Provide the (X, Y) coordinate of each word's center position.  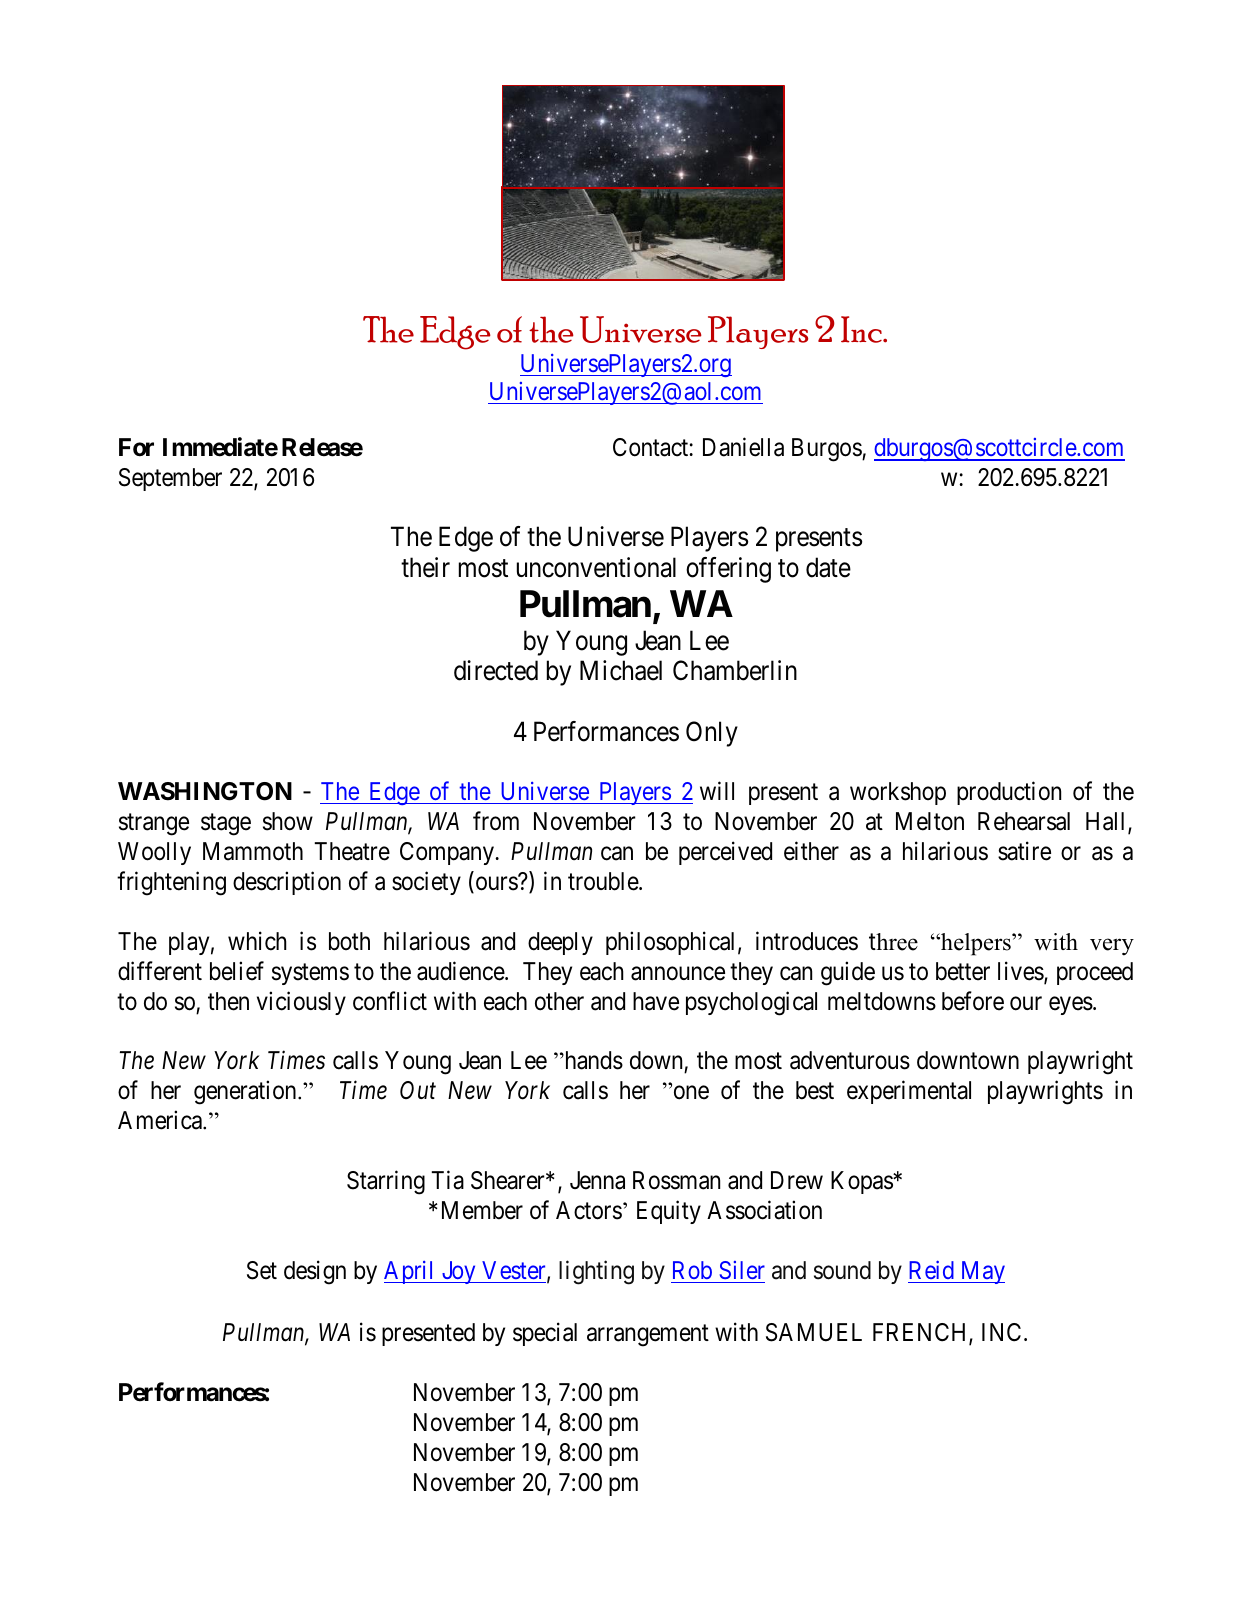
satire (1024, 851)
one (690, 1093)
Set (262, 1270)
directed (496, 670)
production (1009, 793)
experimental (909, 1092)
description (287, 883)
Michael (621, 670)
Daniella (743, 447)
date (828, 567)
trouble (604, 881)
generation (246, 1093)
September (170, 479)
